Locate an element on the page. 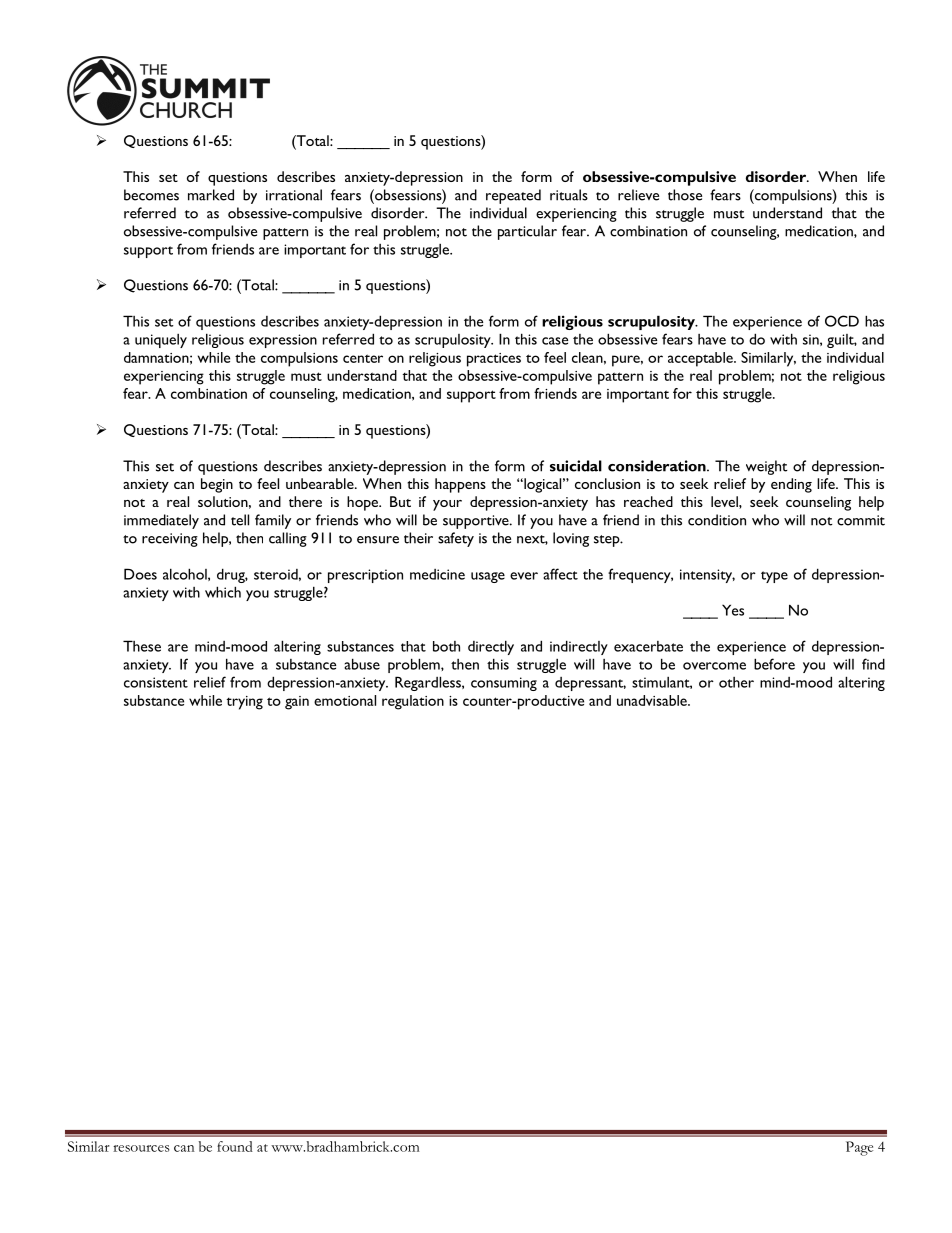  those is located at coordinates (685, 195).
